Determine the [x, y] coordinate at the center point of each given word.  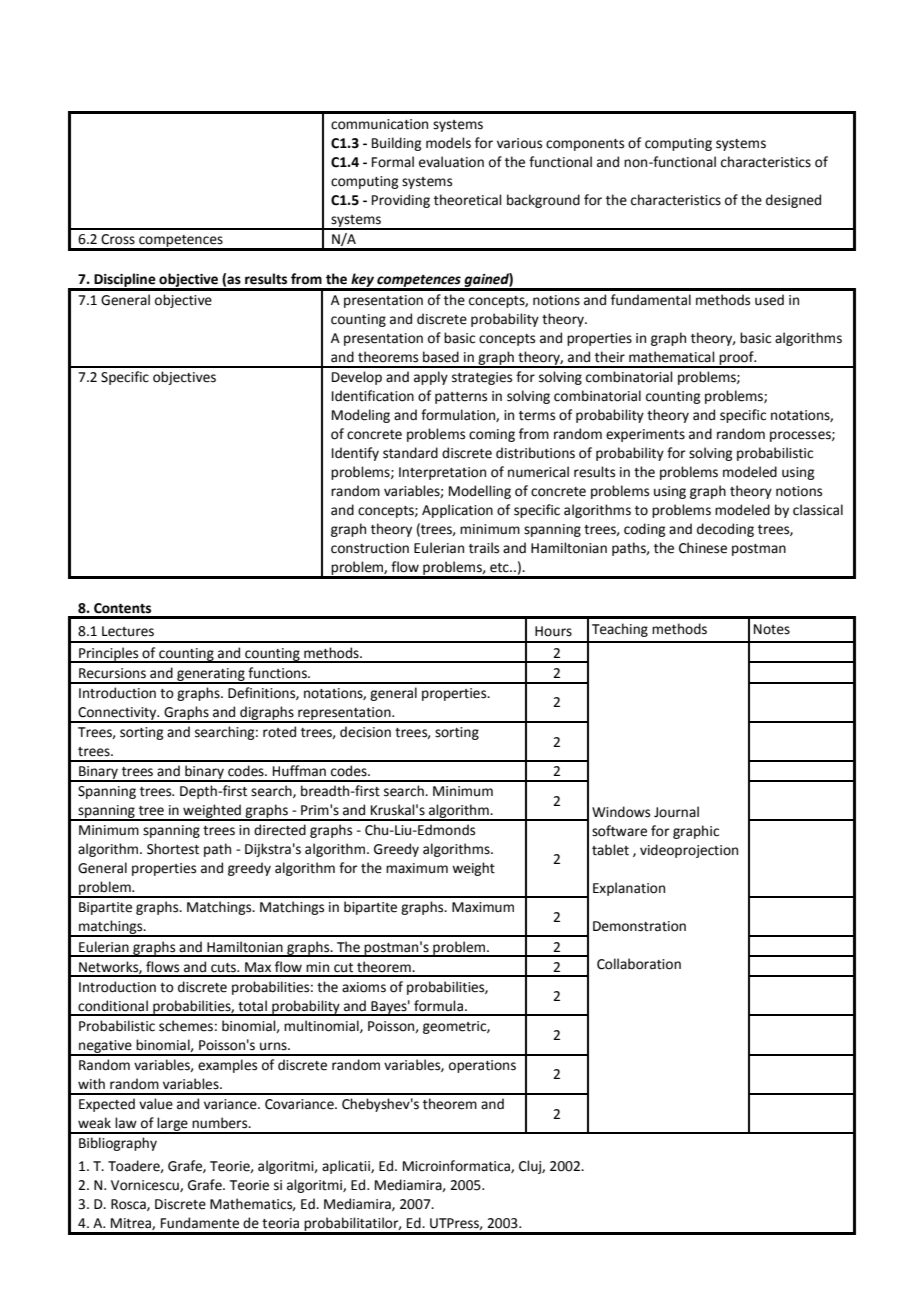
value [156, 1104]
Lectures [128, 631]
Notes [772, 629]
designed [793, 201]
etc [500, 568]
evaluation [451, 162]
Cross [118, 239]
